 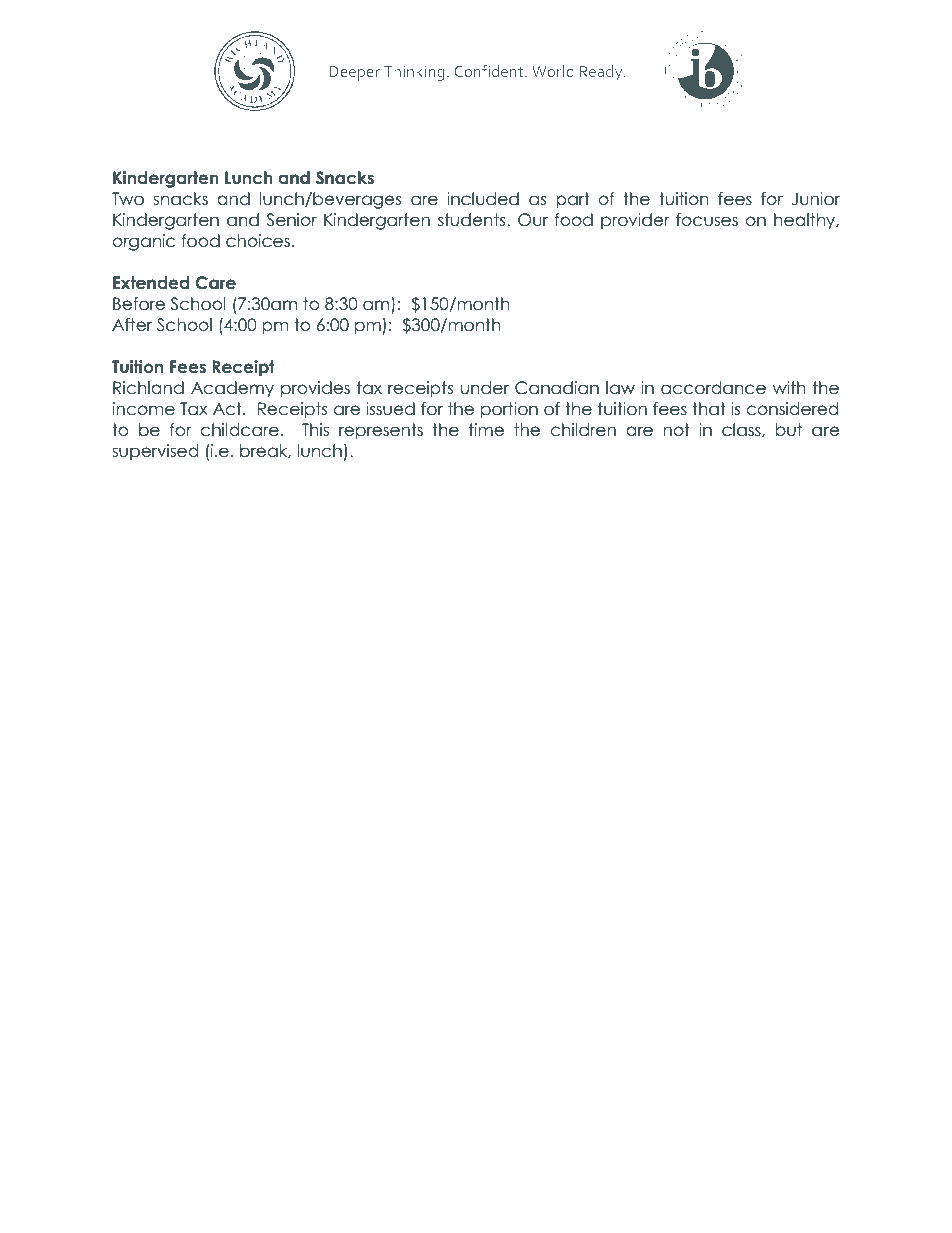 I want to click on Two, so click(x=128, y=199).
